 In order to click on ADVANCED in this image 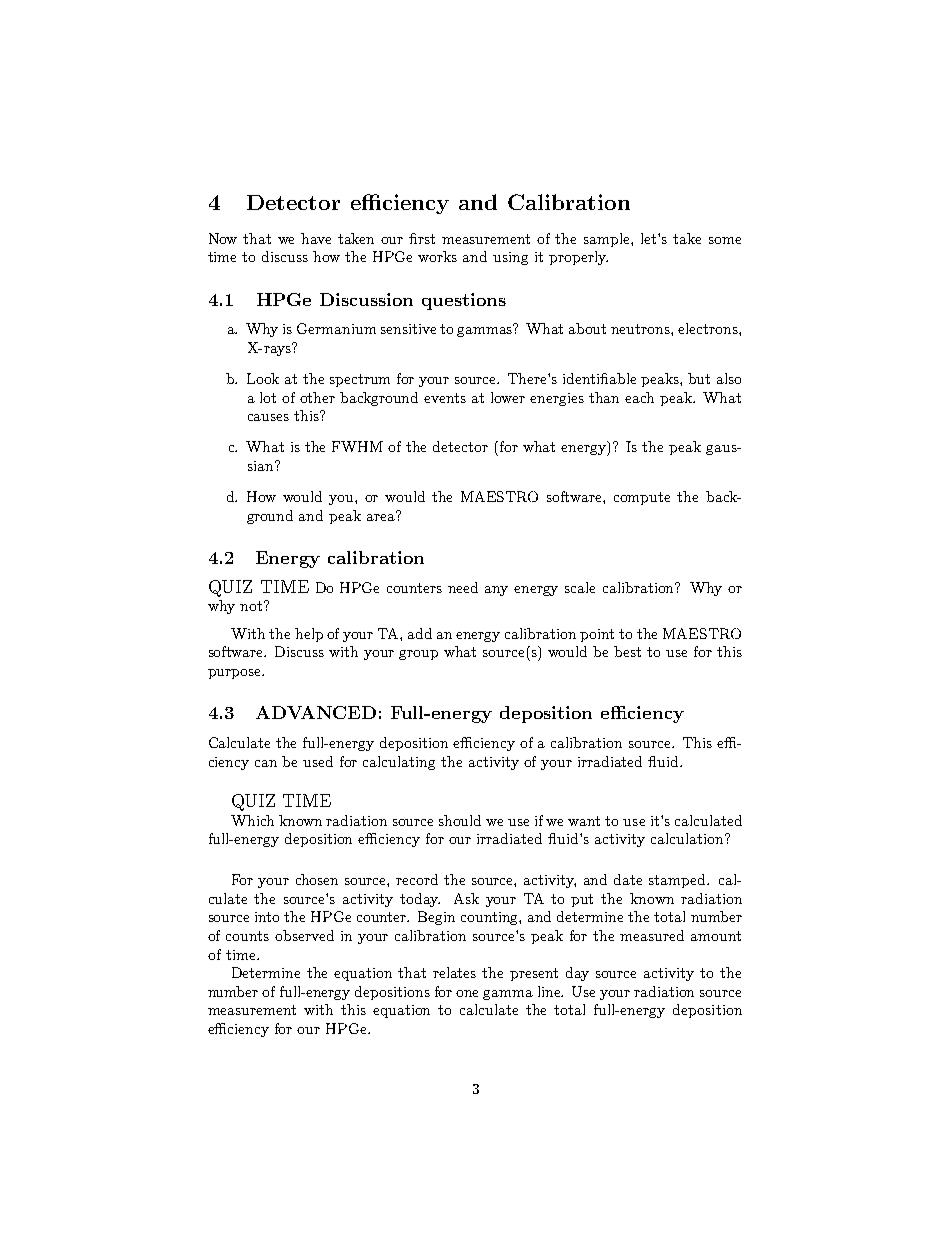, I will do `click(316, 712)`.
